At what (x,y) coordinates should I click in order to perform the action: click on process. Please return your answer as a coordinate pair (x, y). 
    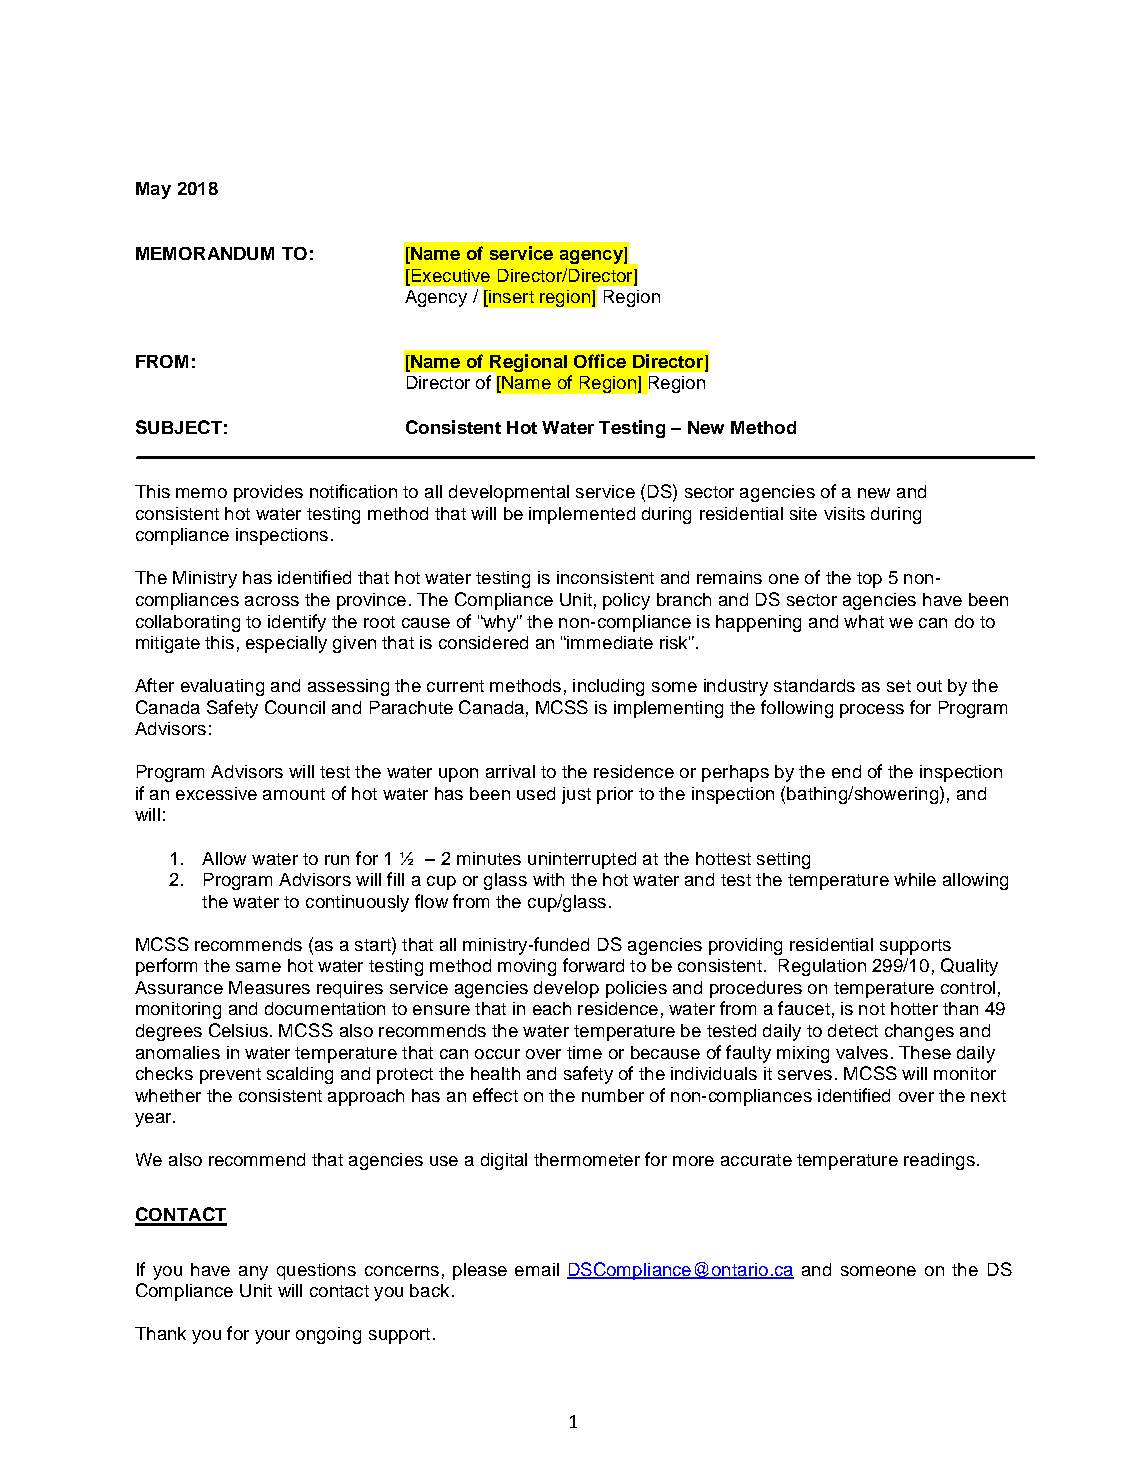
    Looking at the image, I should click on (872, 711).
